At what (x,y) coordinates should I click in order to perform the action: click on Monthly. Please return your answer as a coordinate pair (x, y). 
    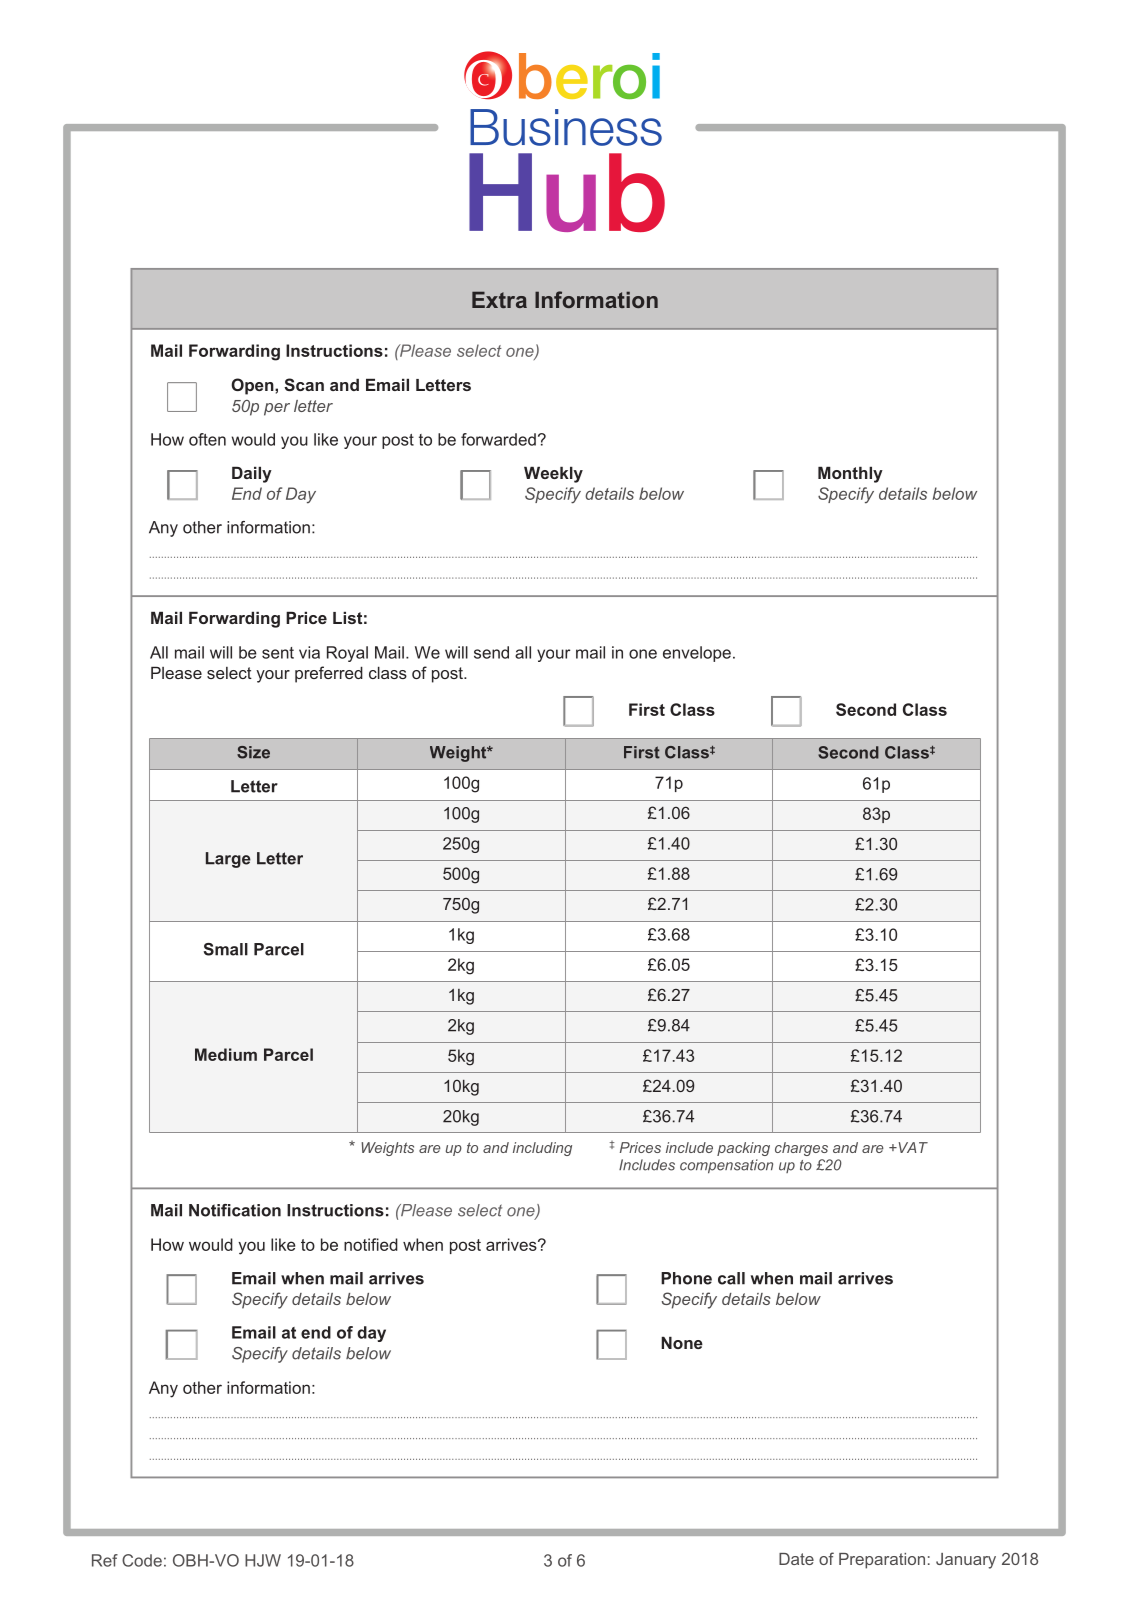
    Looking at the image, I should click on (850, 474).
